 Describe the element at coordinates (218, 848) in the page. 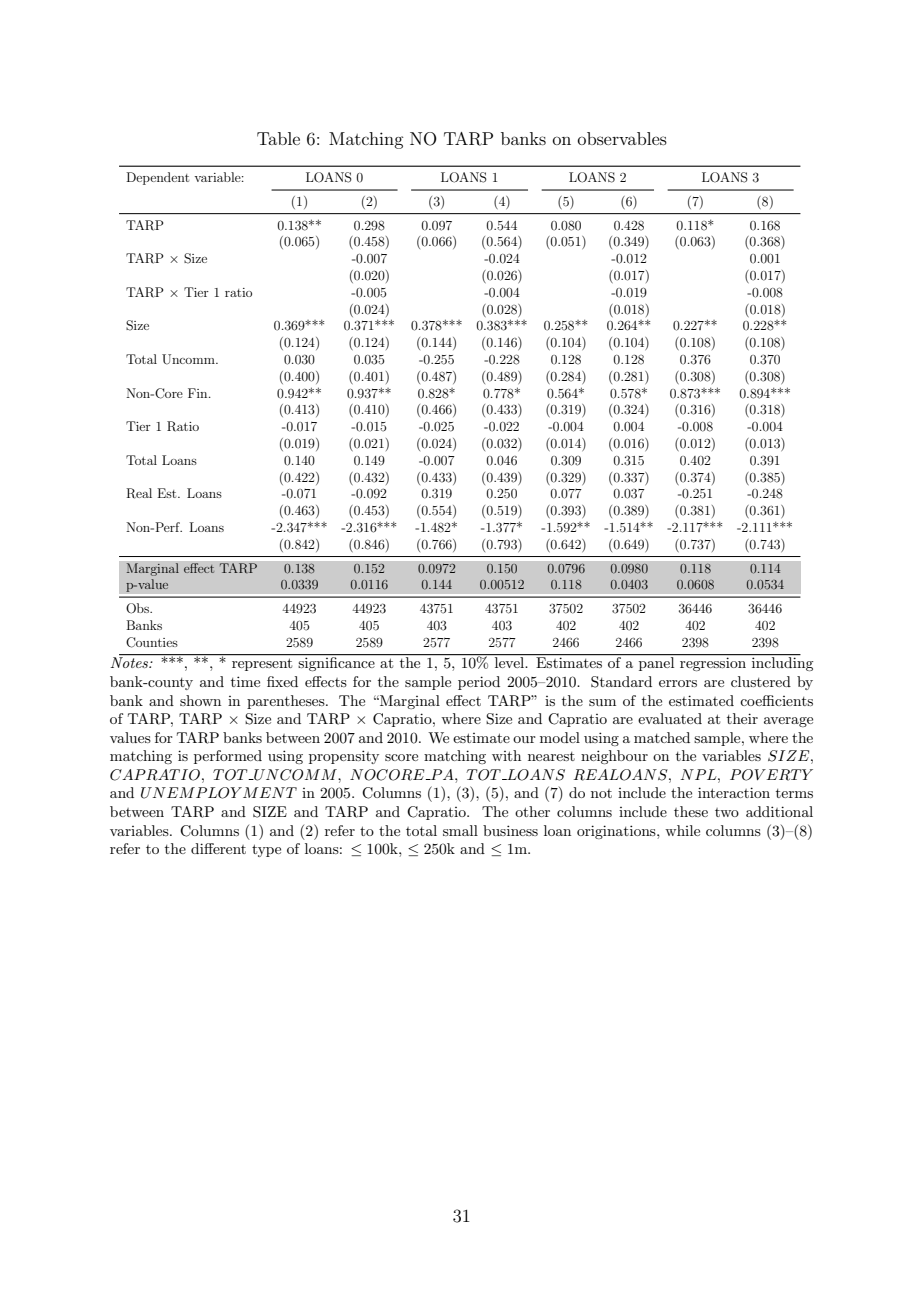

I see `different` at that location.
